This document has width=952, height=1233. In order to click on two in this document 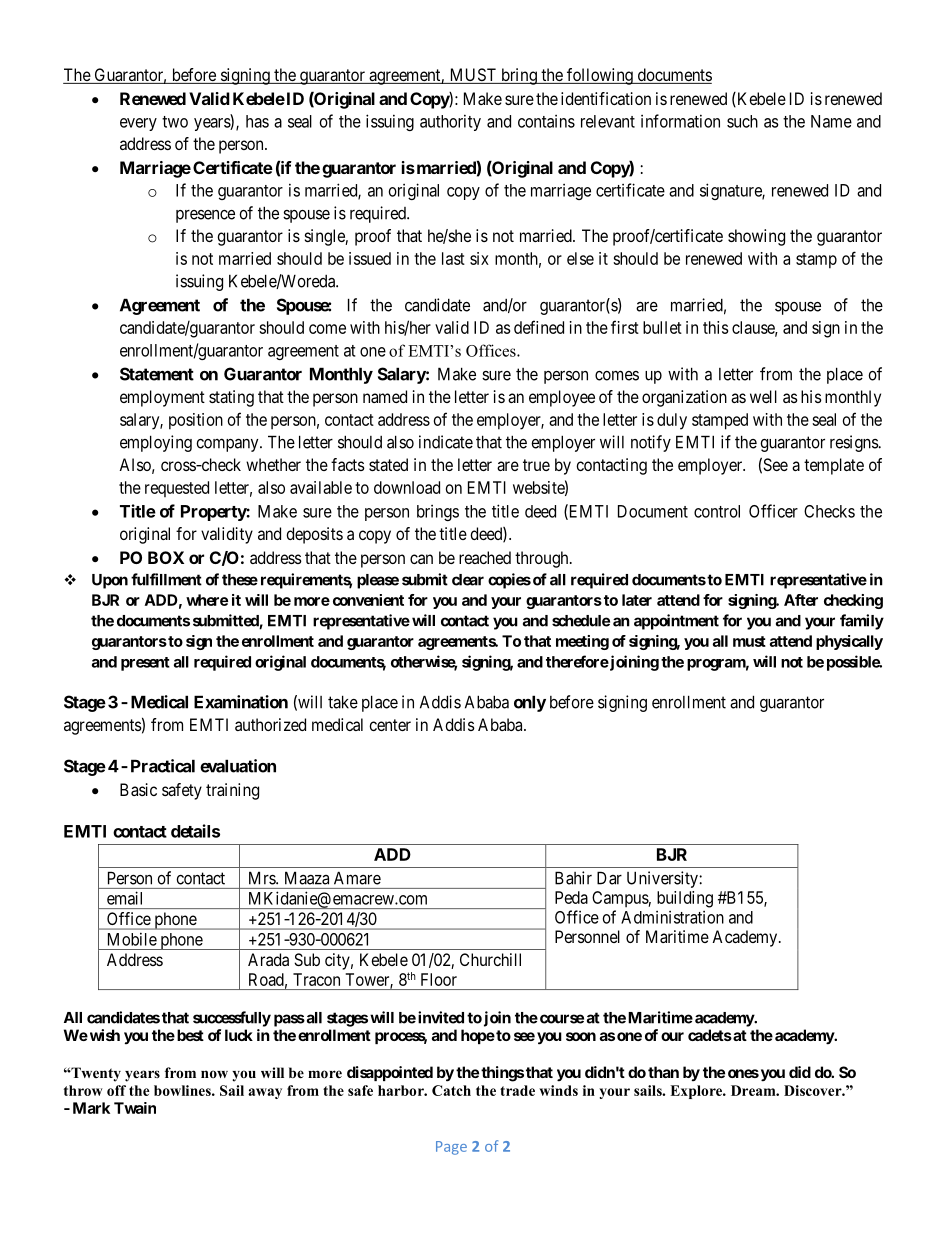, I will do `click(175, 122)`.
